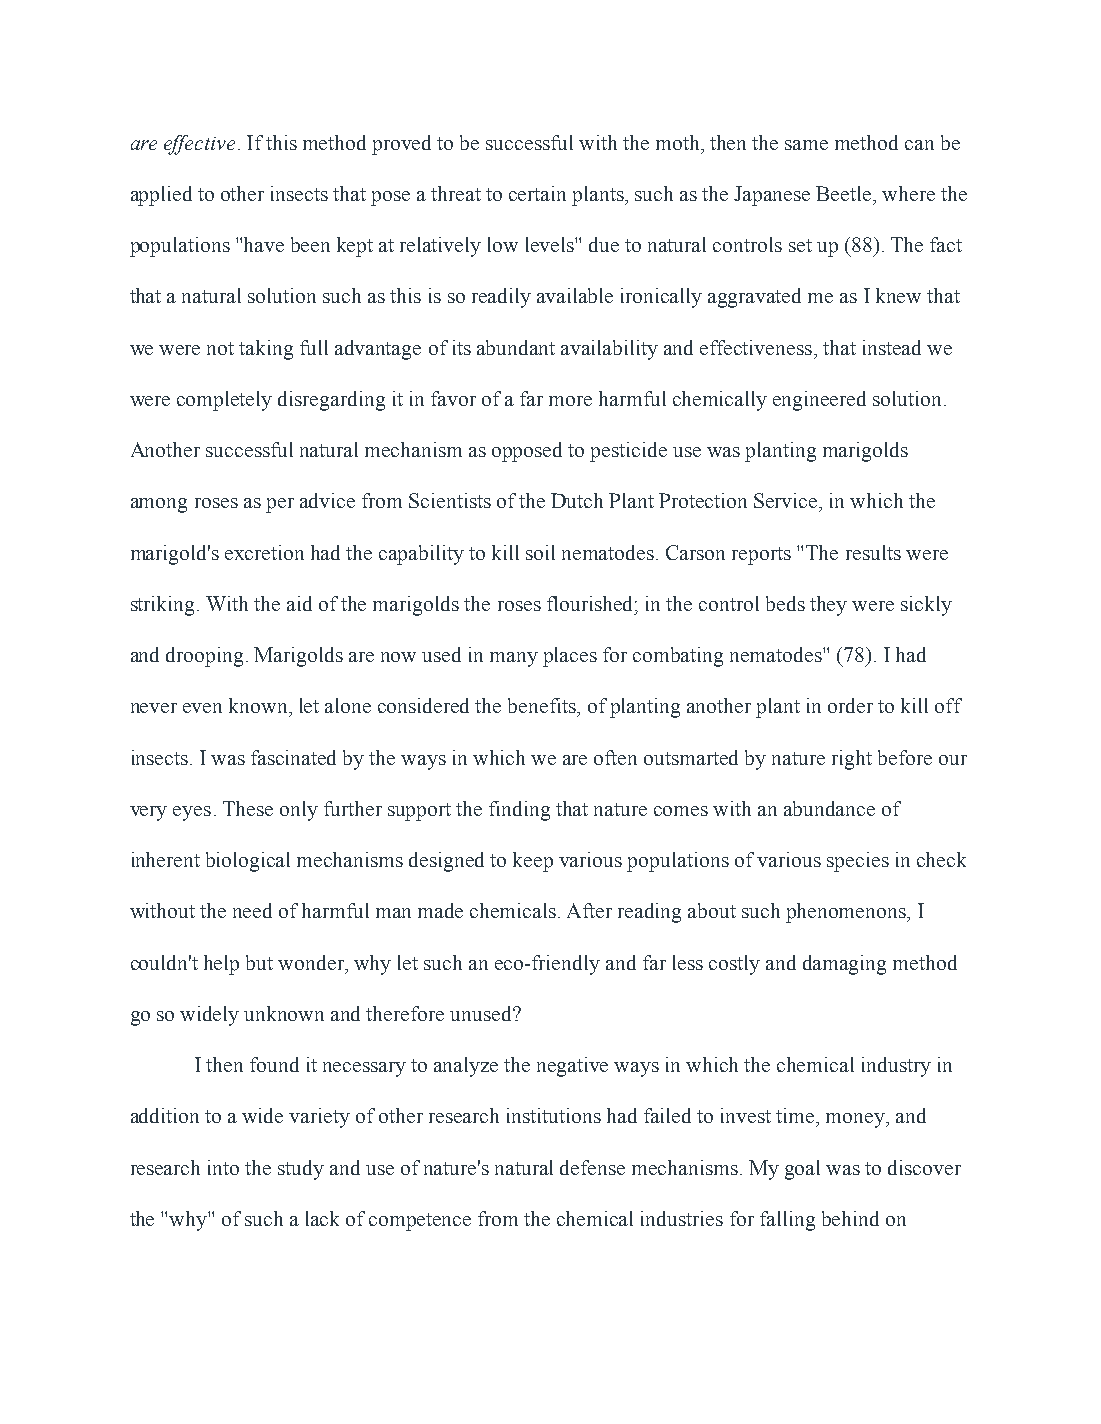  Describe the element at coordinates (543, 705) in the screenshot. I see `benefits` at that location.
